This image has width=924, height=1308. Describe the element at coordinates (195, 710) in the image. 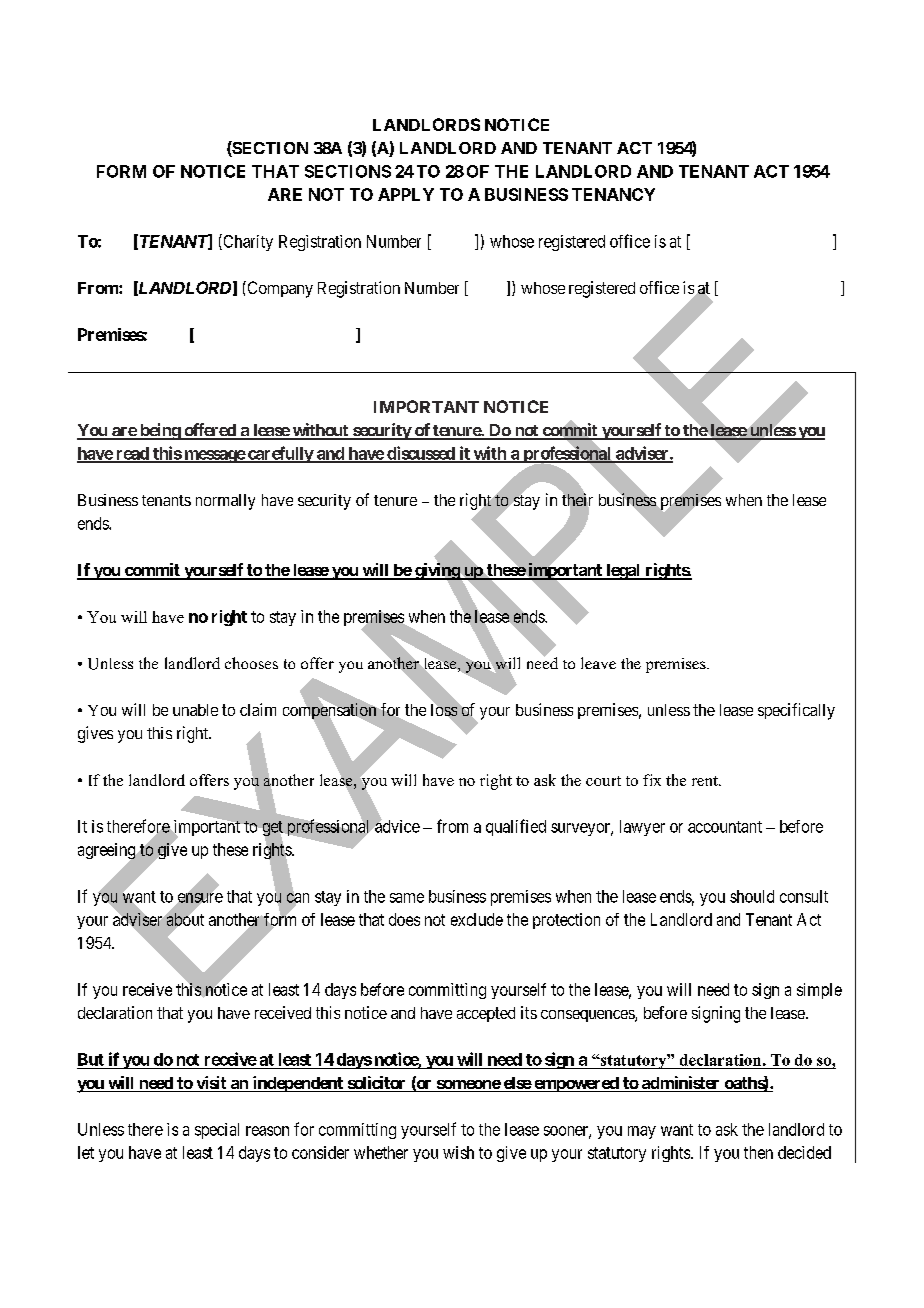

I see `unable` at that location.
